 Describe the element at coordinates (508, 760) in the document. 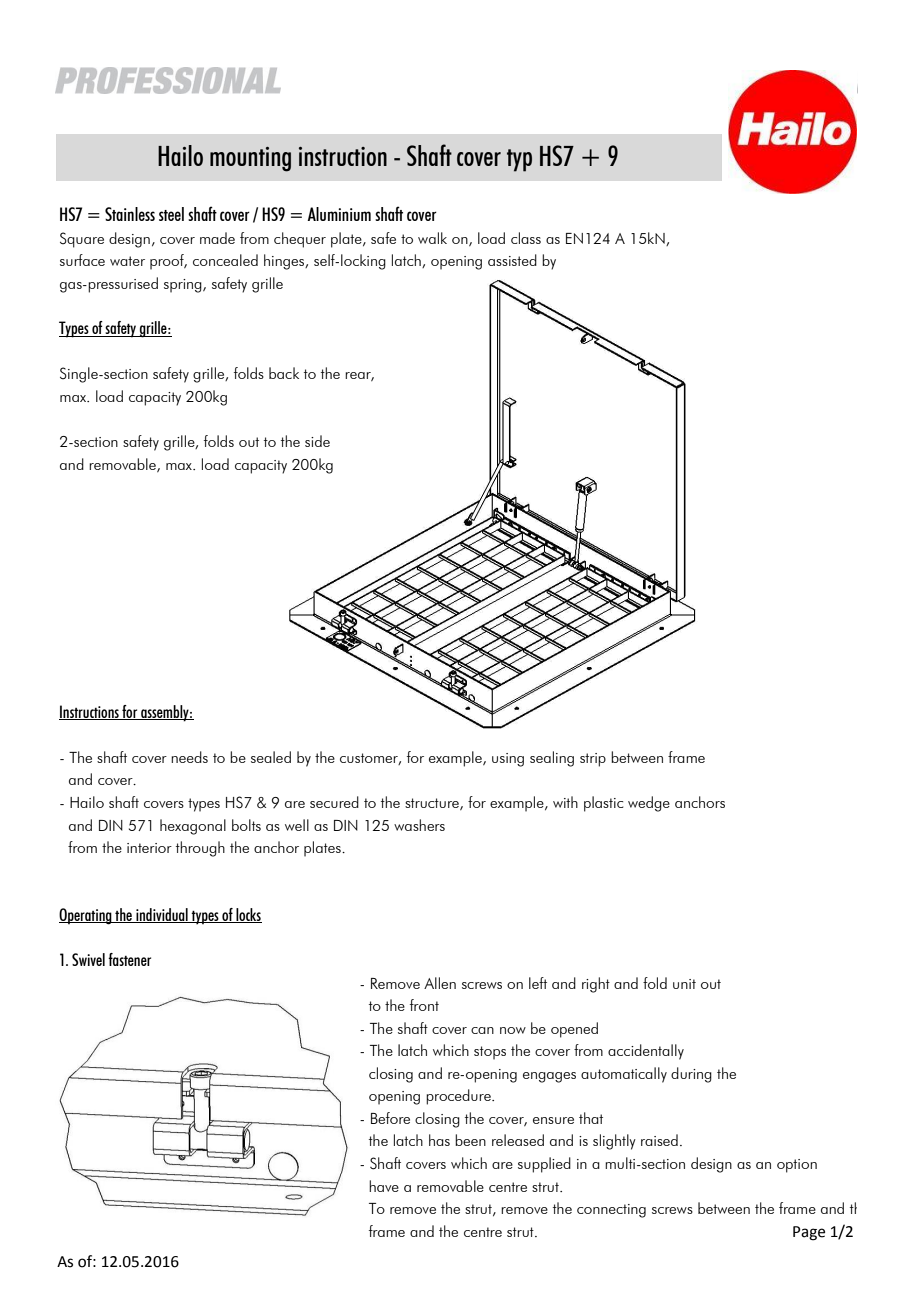

I see `using` at that location.
